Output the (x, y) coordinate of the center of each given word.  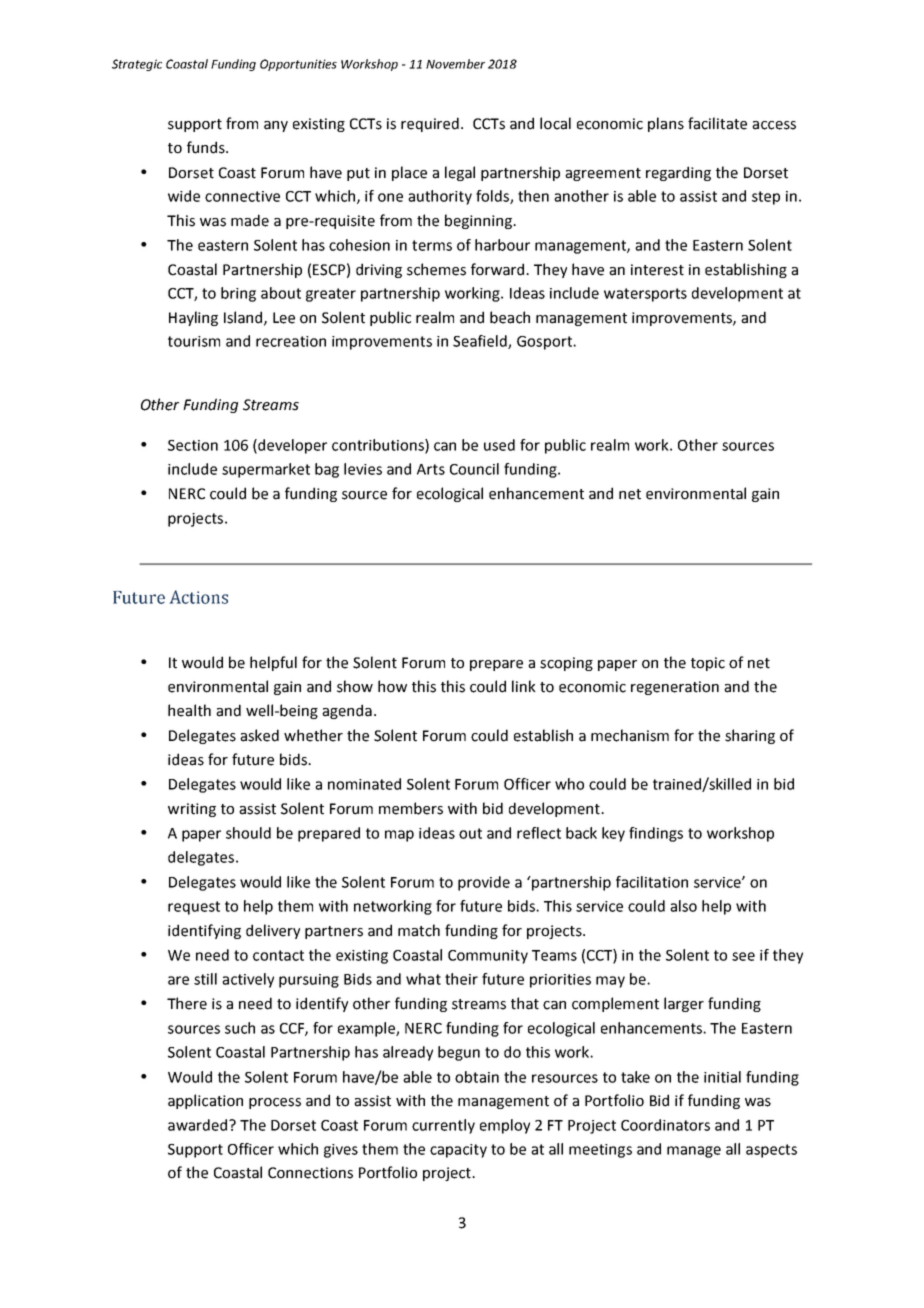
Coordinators (665, 1125)
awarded (199, 1125)
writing (192, 810)
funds (207, 147)
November (455, 64)
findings (656, 834)
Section (193, 445)
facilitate (717, 123)
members (411, 808)
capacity (458, 1151)
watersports (645, 295)
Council (474, 469)
